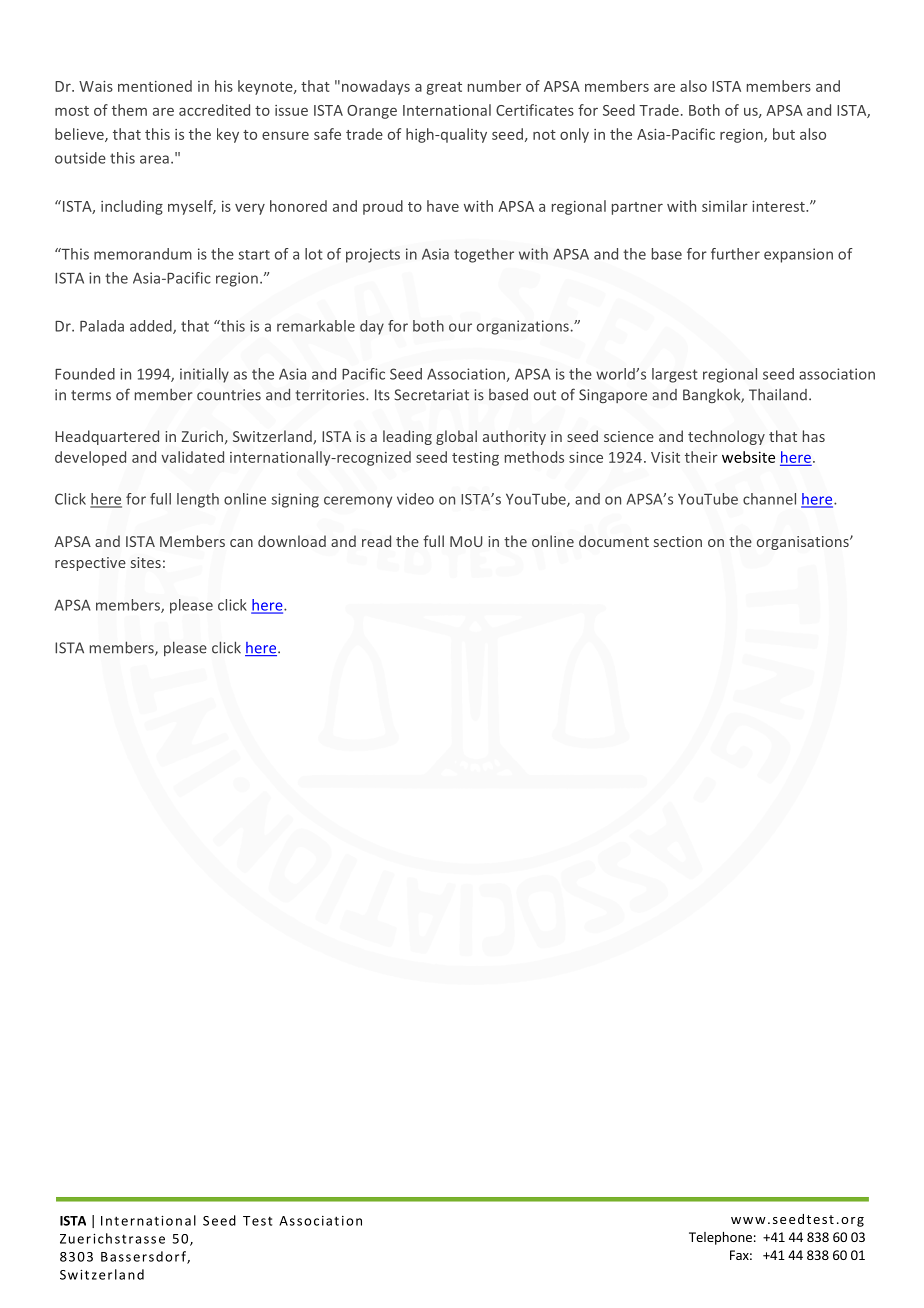 The width and height of the page is (924, 1308). What do you see at coordinates (146, 562) in the page?
I see `sites` at bounding box center [146, 562].
